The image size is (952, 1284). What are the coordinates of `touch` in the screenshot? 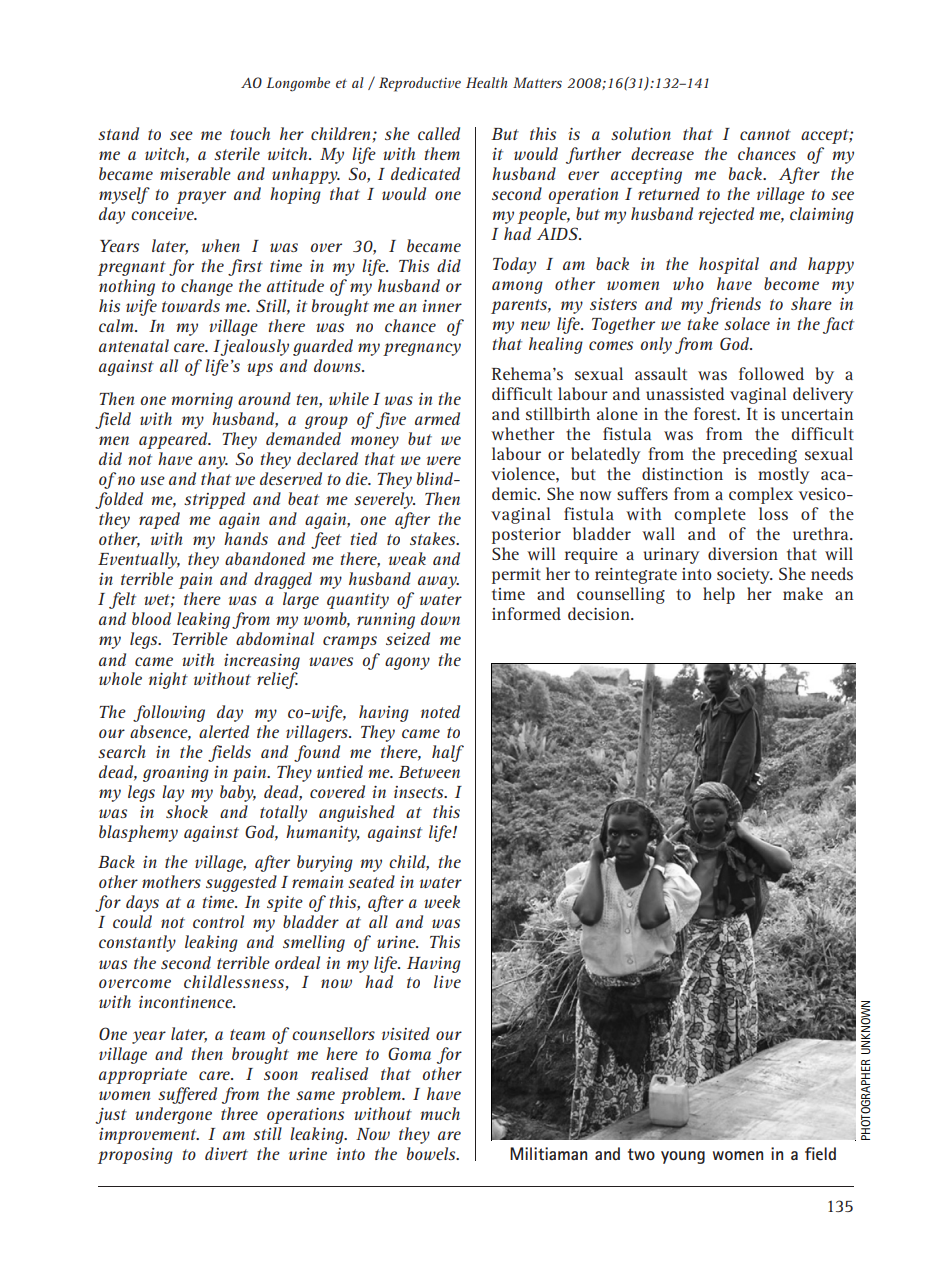 It's located at (250, 133).
